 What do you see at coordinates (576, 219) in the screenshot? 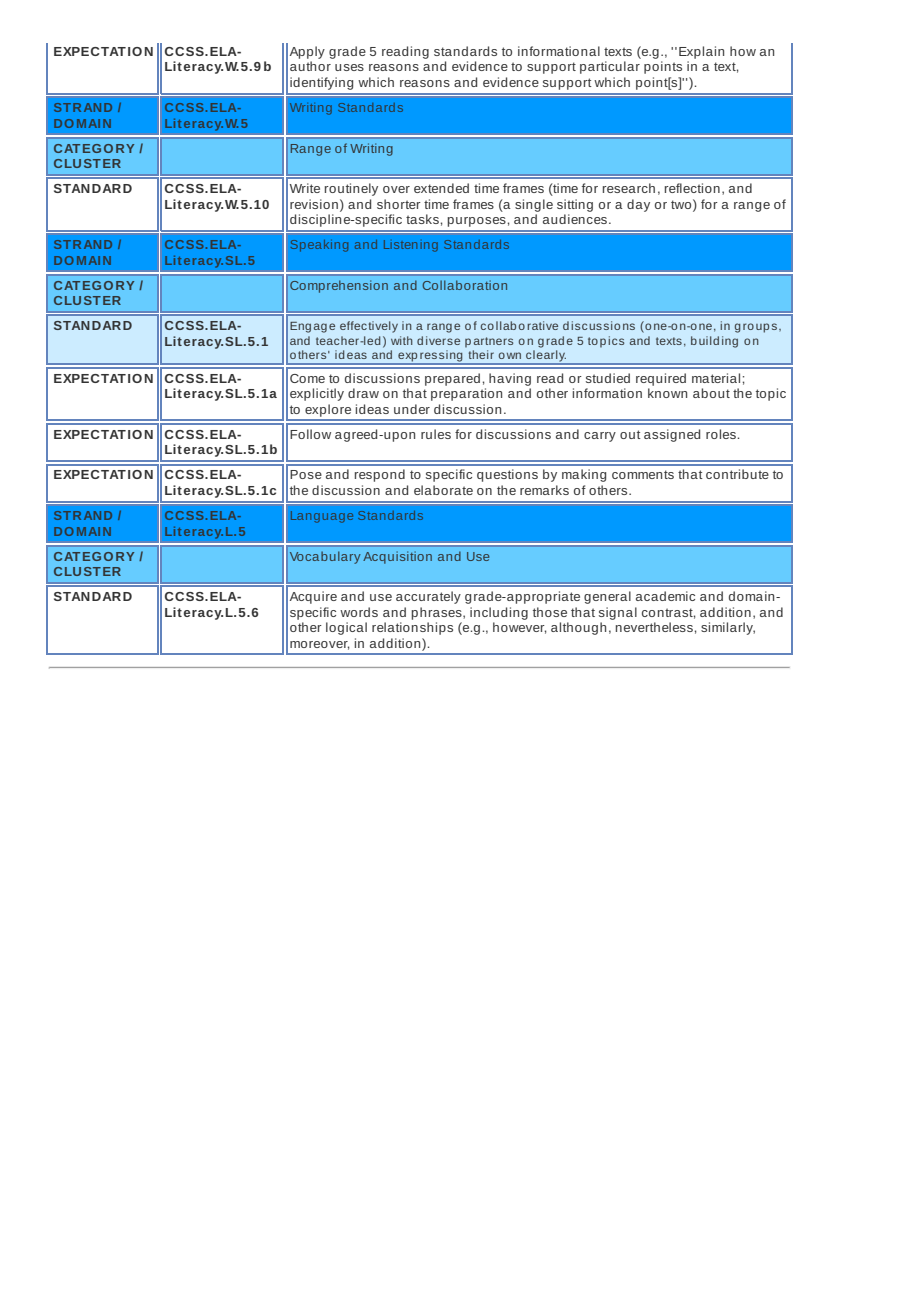
I see `audiences` at bounding box center [576, 219].
